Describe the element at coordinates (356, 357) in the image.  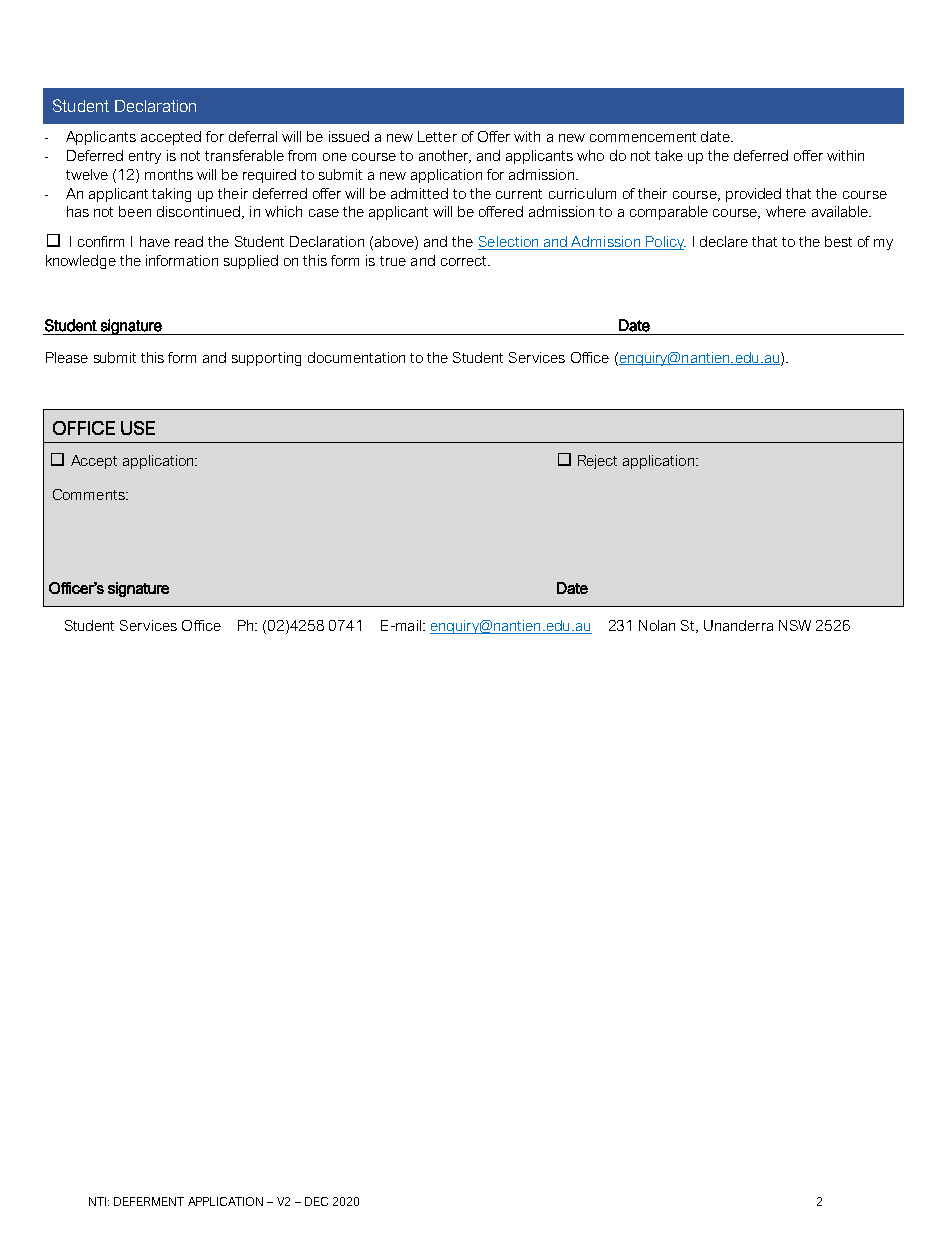
I see `documentation` at that location.
